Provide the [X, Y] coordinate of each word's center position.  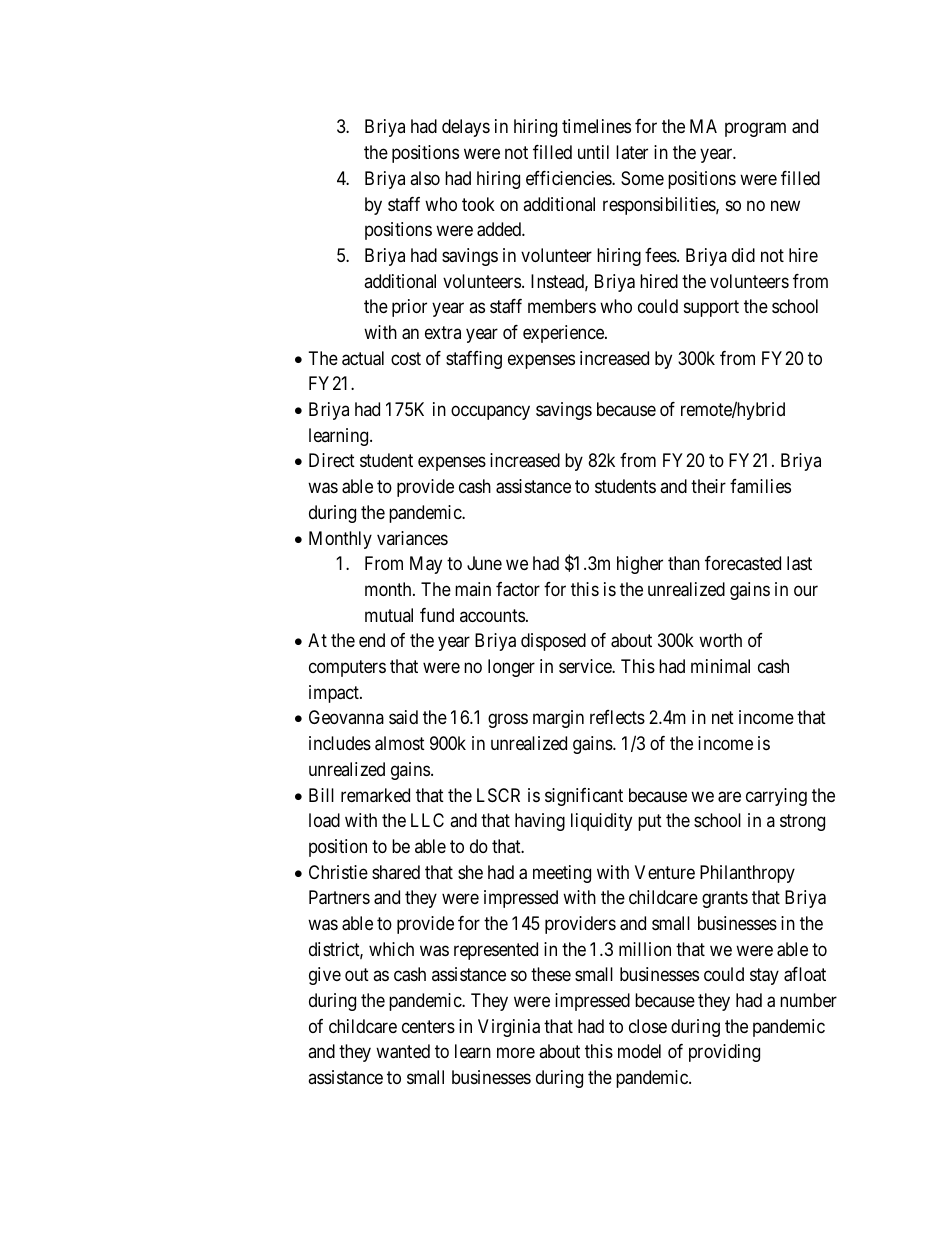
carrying [776, 797]
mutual [389, 615]
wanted [403, 1051]
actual [363, 358]
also [425, 178]
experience [564, 334]
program [755, 130]
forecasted [743, 563]
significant [584, 797]
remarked [375, 795]
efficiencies [569, 178]
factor [518, 589]
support [711, 309]
